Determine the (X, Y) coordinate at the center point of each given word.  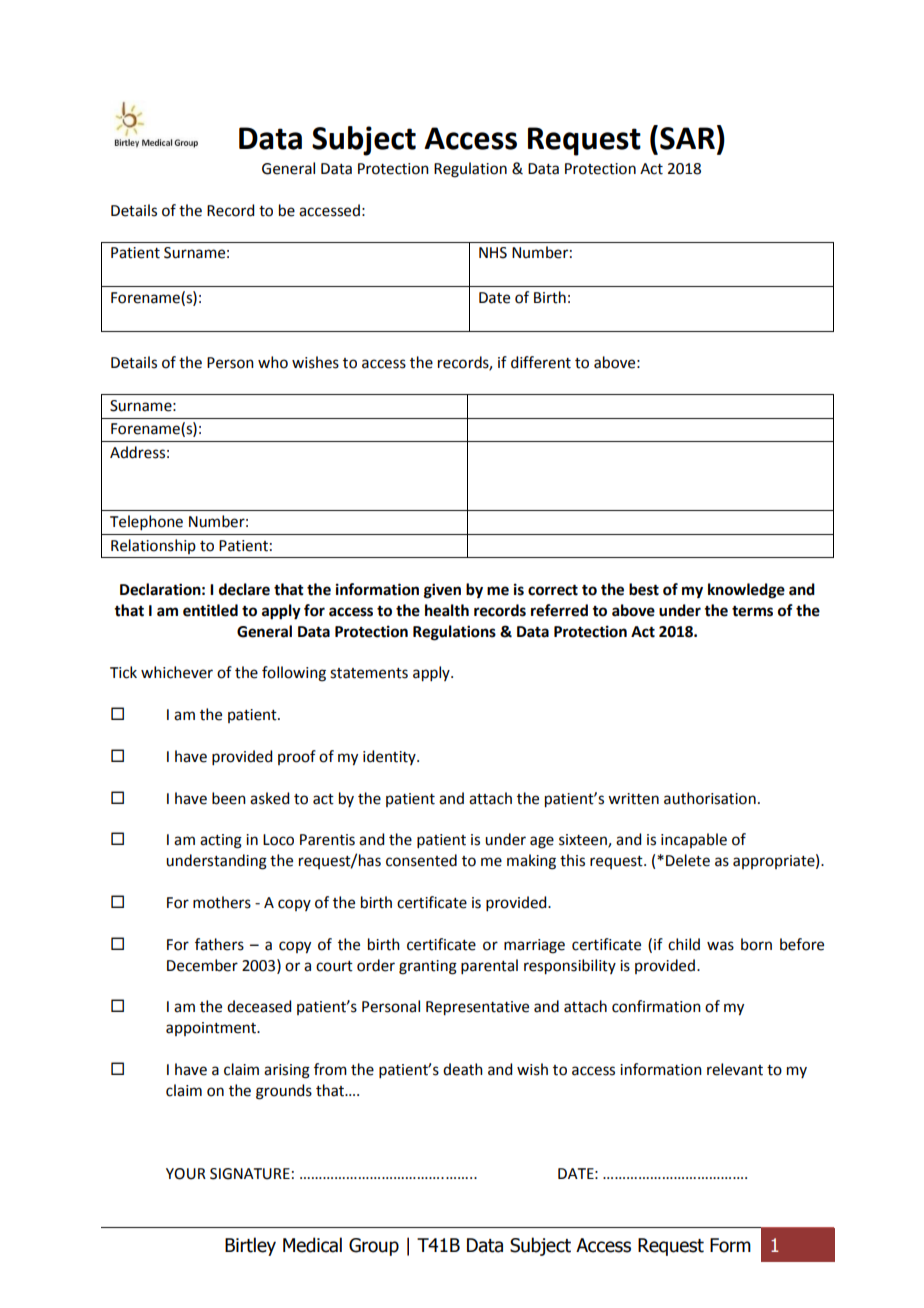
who (273, 362)
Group (374, 1247)
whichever (177, 672)
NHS (493, 253)
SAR (687, 138)
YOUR (186, 1174)
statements (369, 673)
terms (752, 611)
